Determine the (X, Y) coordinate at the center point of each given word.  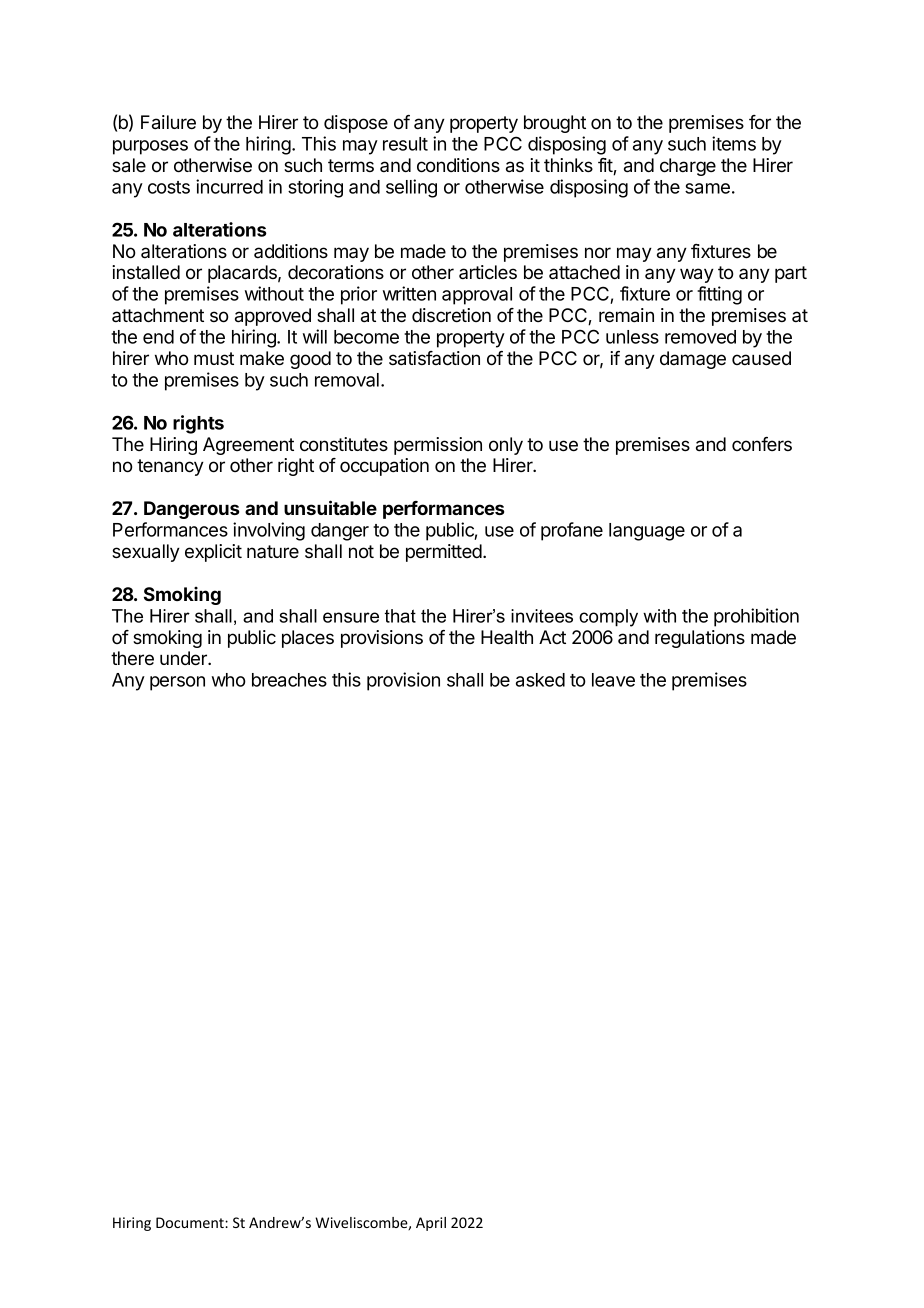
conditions (458, 165)
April (431, 1224)
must (214, 358)
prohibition (756, 617)
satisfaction (434, 358)
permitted (445, 553)
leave (613, 680)
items (734, 143)
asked (540, 680)
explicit (213, 553)
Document (191, 1222)
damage (693, 360)
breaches (289, 680)
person (177, 683)
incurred (229, 186)
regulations (700, 639)
